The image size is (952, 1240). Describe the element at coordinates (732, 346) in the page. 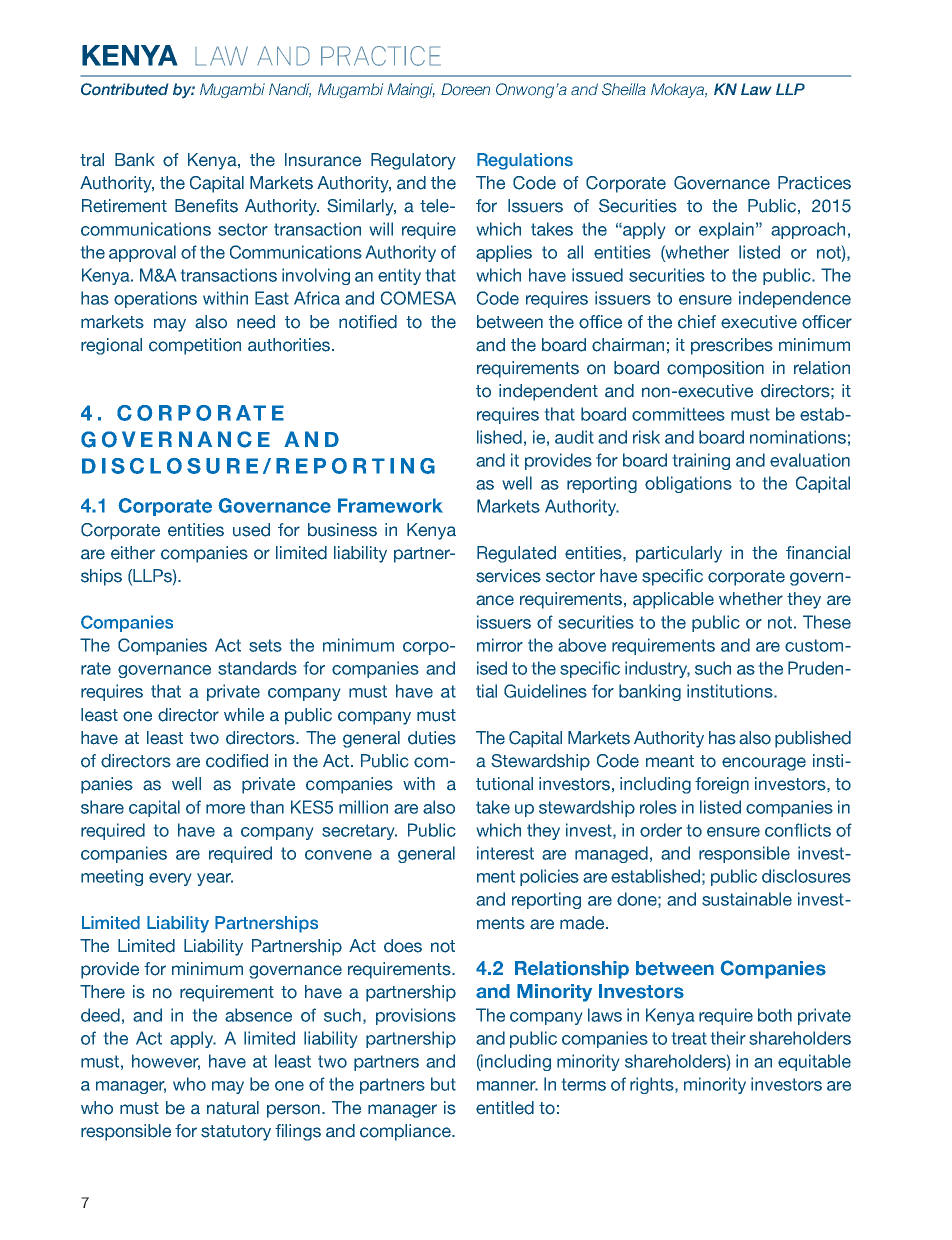

I see `prescribes` at that location.
